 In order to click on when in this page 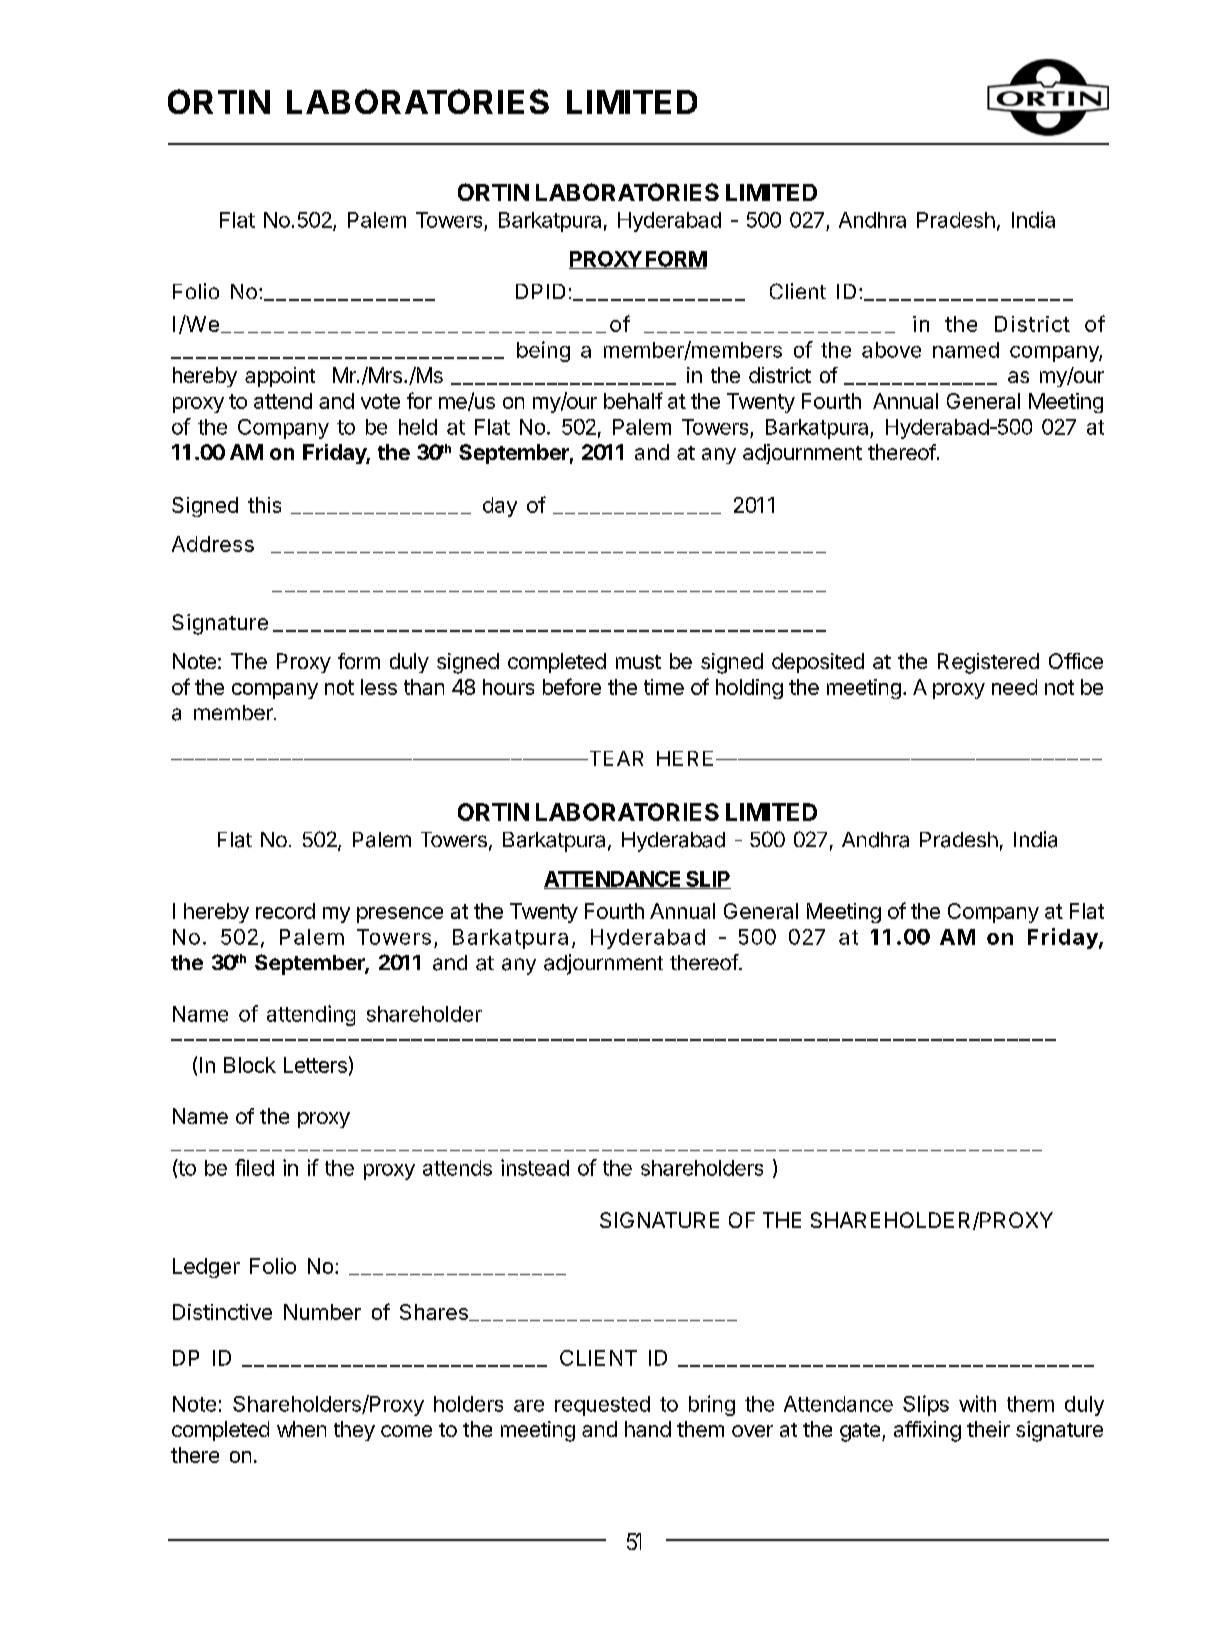, I will do `click(301, 1429)`.
